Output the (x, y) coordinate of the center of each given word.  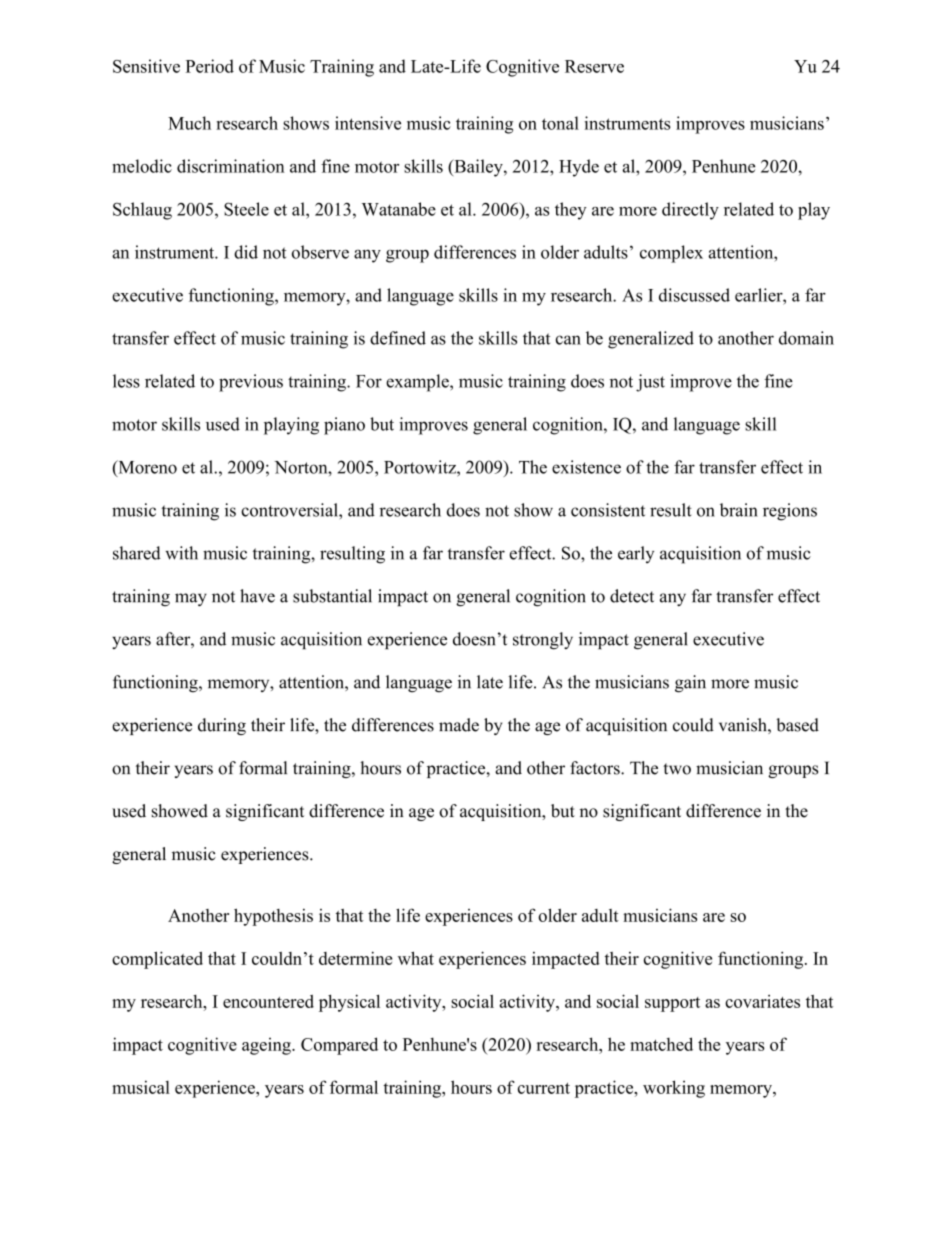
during (222, 726)
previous (251, 383)
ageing (267, 1046)
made (459, 725)
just (650, 383)
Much (189, 123)
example (418, 383)
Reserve (594, 66)
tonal (560, 123)
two (677, 769)
